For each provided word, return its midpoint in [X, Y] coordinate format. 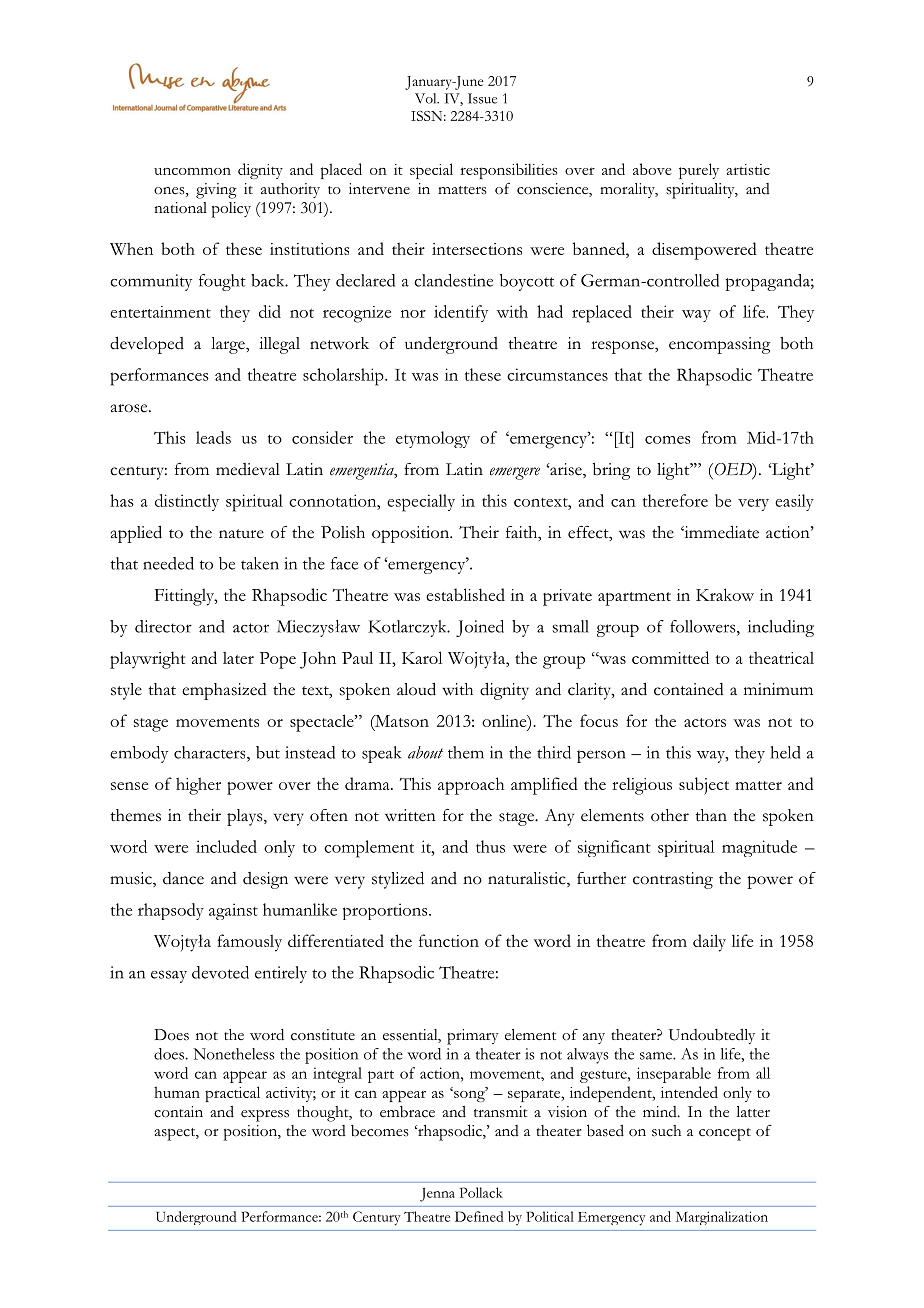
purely [699, 171]
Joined [480, 628]
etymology [433, 439]
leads [213, 437]
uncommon [192, 171]
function [449, 940]
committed [670, 657]
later [238, 658]
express [265, 1116]
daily [709, 943]
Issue [482, 98]
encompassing [719, 345]
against [233, 911]
